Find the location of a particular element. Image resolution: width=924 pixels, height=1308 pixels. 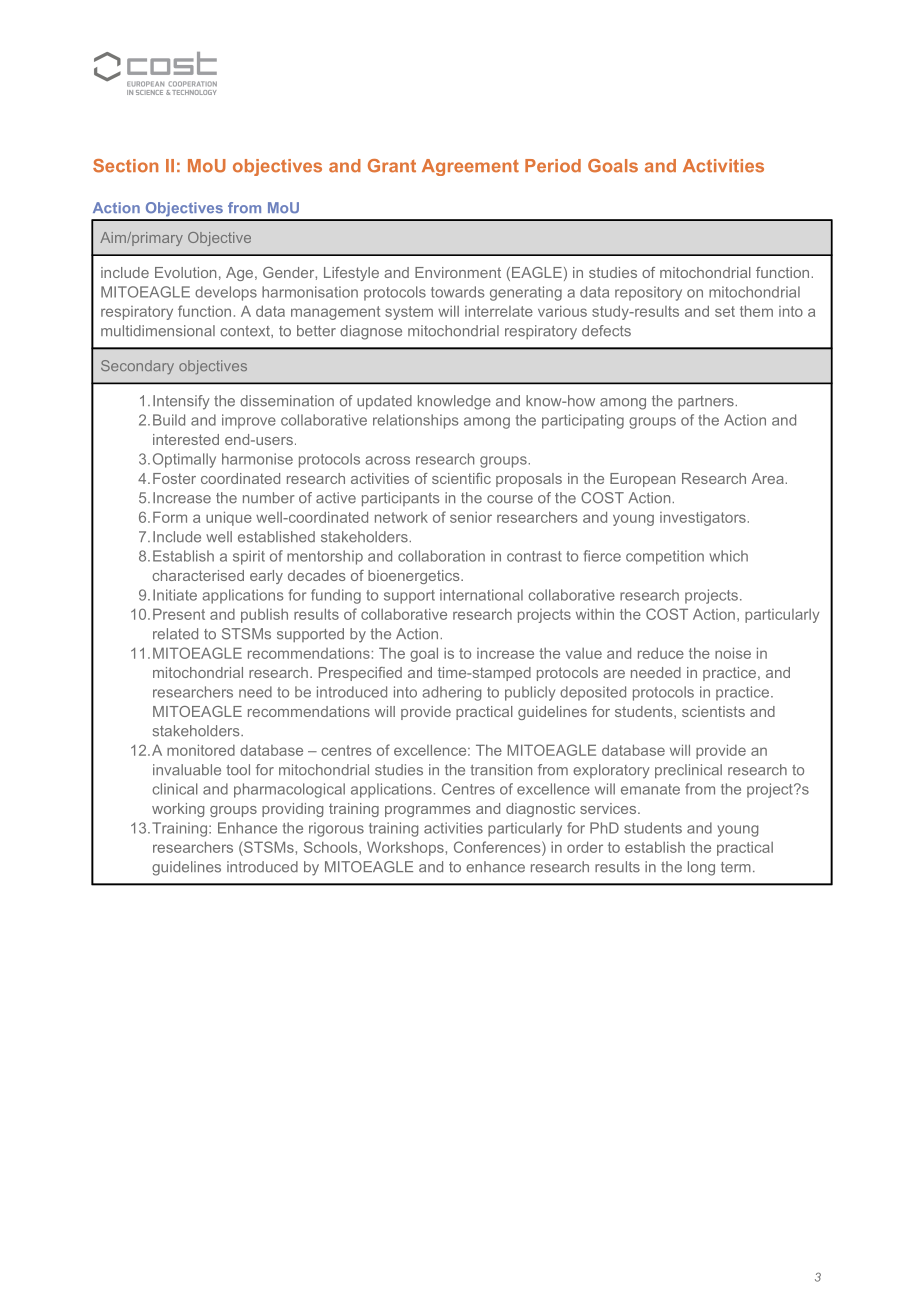

working is located at coordinates (178, 810).
